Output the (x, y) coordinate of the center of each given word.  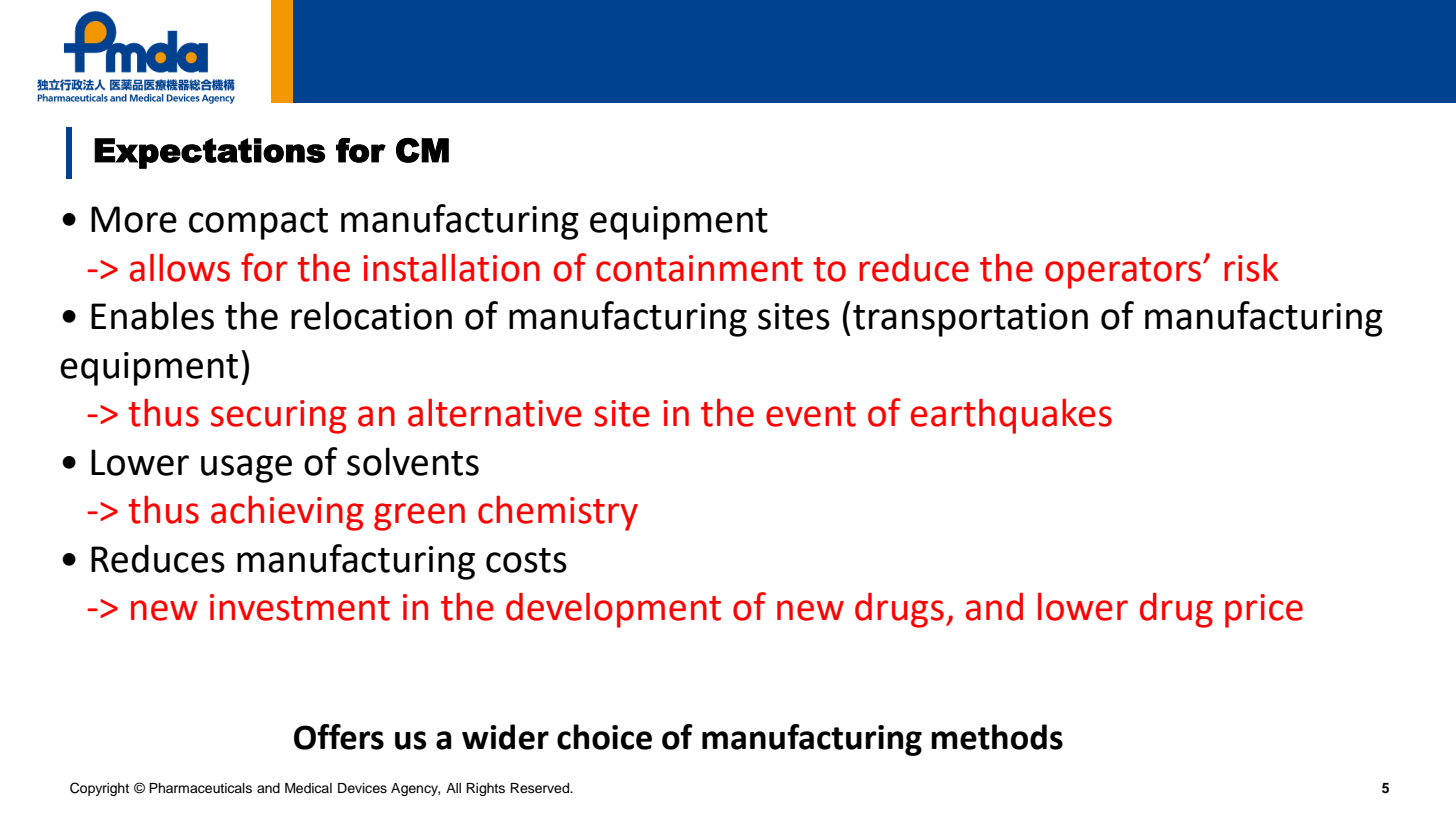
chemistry (558, 513)
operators (1123, 273)
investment (300, 607)
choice (604, 737)
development (613, 610)
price (1264, 611)
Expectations (209, 153)
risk (1251, 268)
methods (997, 737)
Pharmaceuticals (200, 788)
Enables (152, 315)
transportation (970, 320)
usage (246, 469)
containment (699, 268)
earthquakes (1011, 416)
